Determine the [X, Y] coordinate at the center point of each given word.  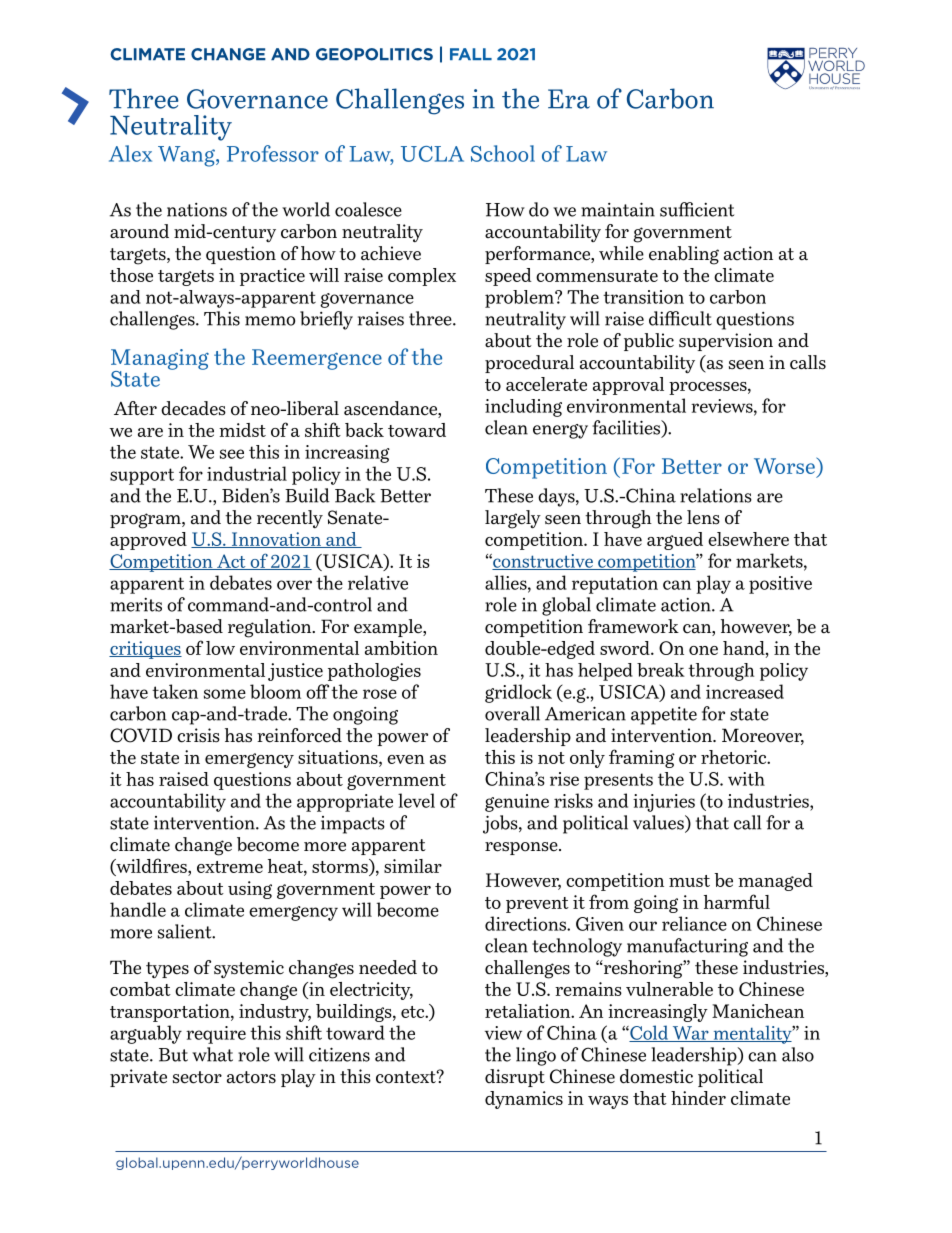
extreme [230, 867]
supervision [726, 342]
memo [270, 321]
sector [197, 1077]
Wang [187, 156]
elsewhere [748, 539]
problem [520, 299]
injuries [664, 803]
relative [378, 582]
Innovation [276, 540]
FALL [471, 54]
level [416, 800]
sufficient [697, 209]
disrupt [515, 1078]
